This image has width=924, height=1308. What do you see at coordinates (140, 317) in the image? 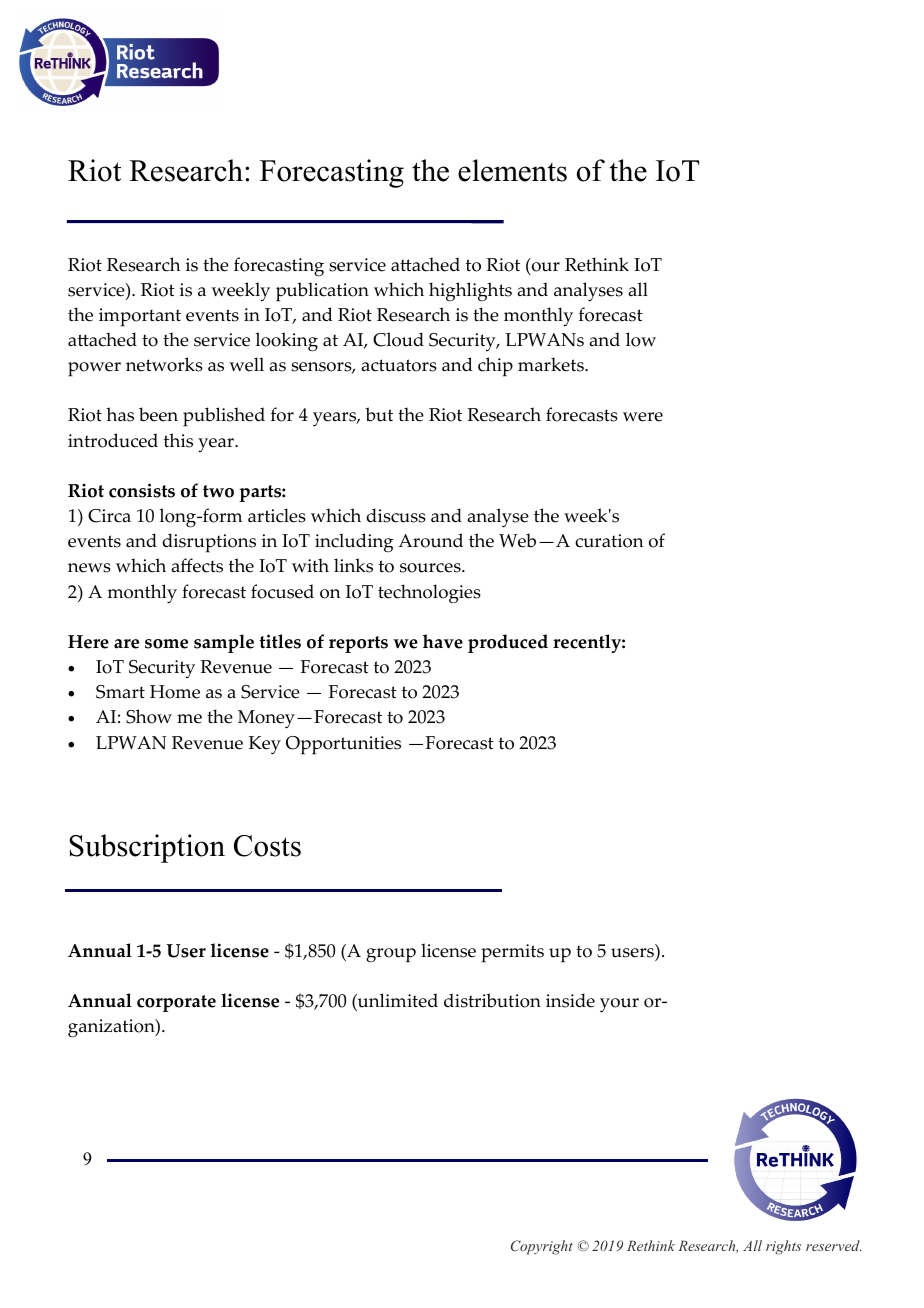
I see `important` at bounding box center [140, 317].
